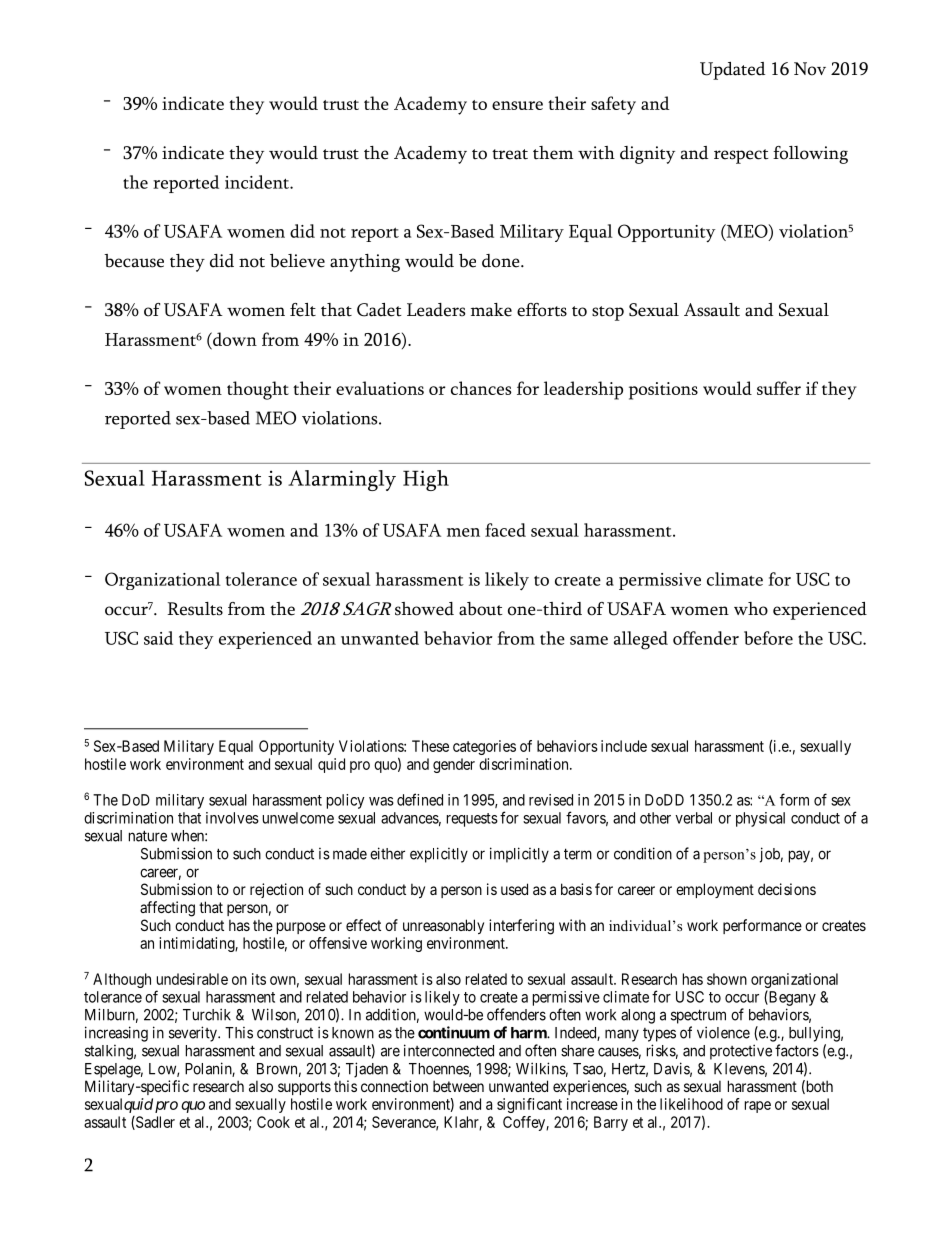 The height and width of the document is (1233, 952). I want to click on stop, so click(608, 313).
